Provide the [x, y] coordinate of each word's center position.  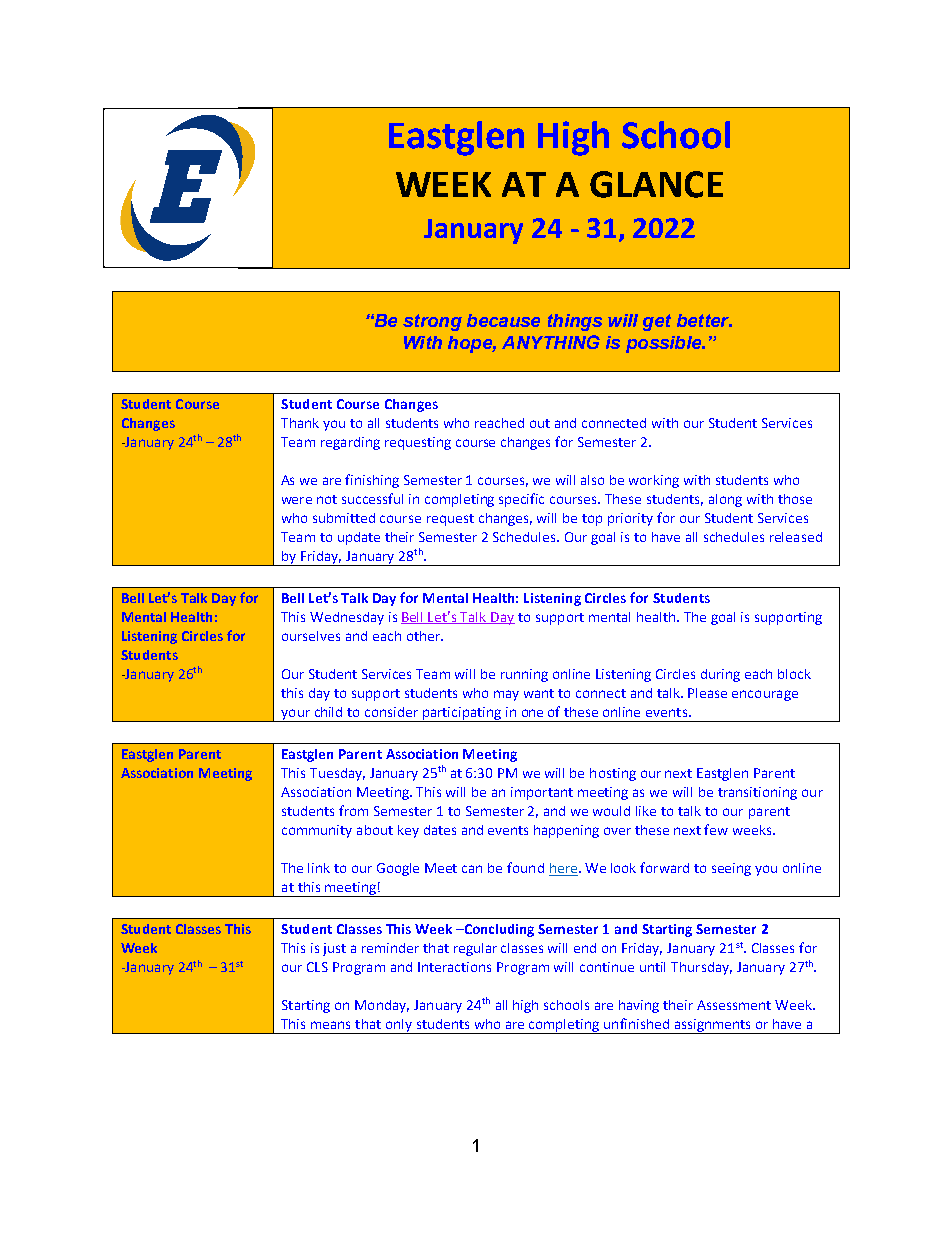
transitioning [757, 793]
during [720, 675]
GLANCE [656, 184]
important [542, 793]
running [524, 675]
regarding [350, 443]
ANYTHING [551, 342]
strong [432, 322]
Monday [382, 1006]
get [657, 322]
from [353, 810]
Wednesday [347, 618]
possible [665, 344]
